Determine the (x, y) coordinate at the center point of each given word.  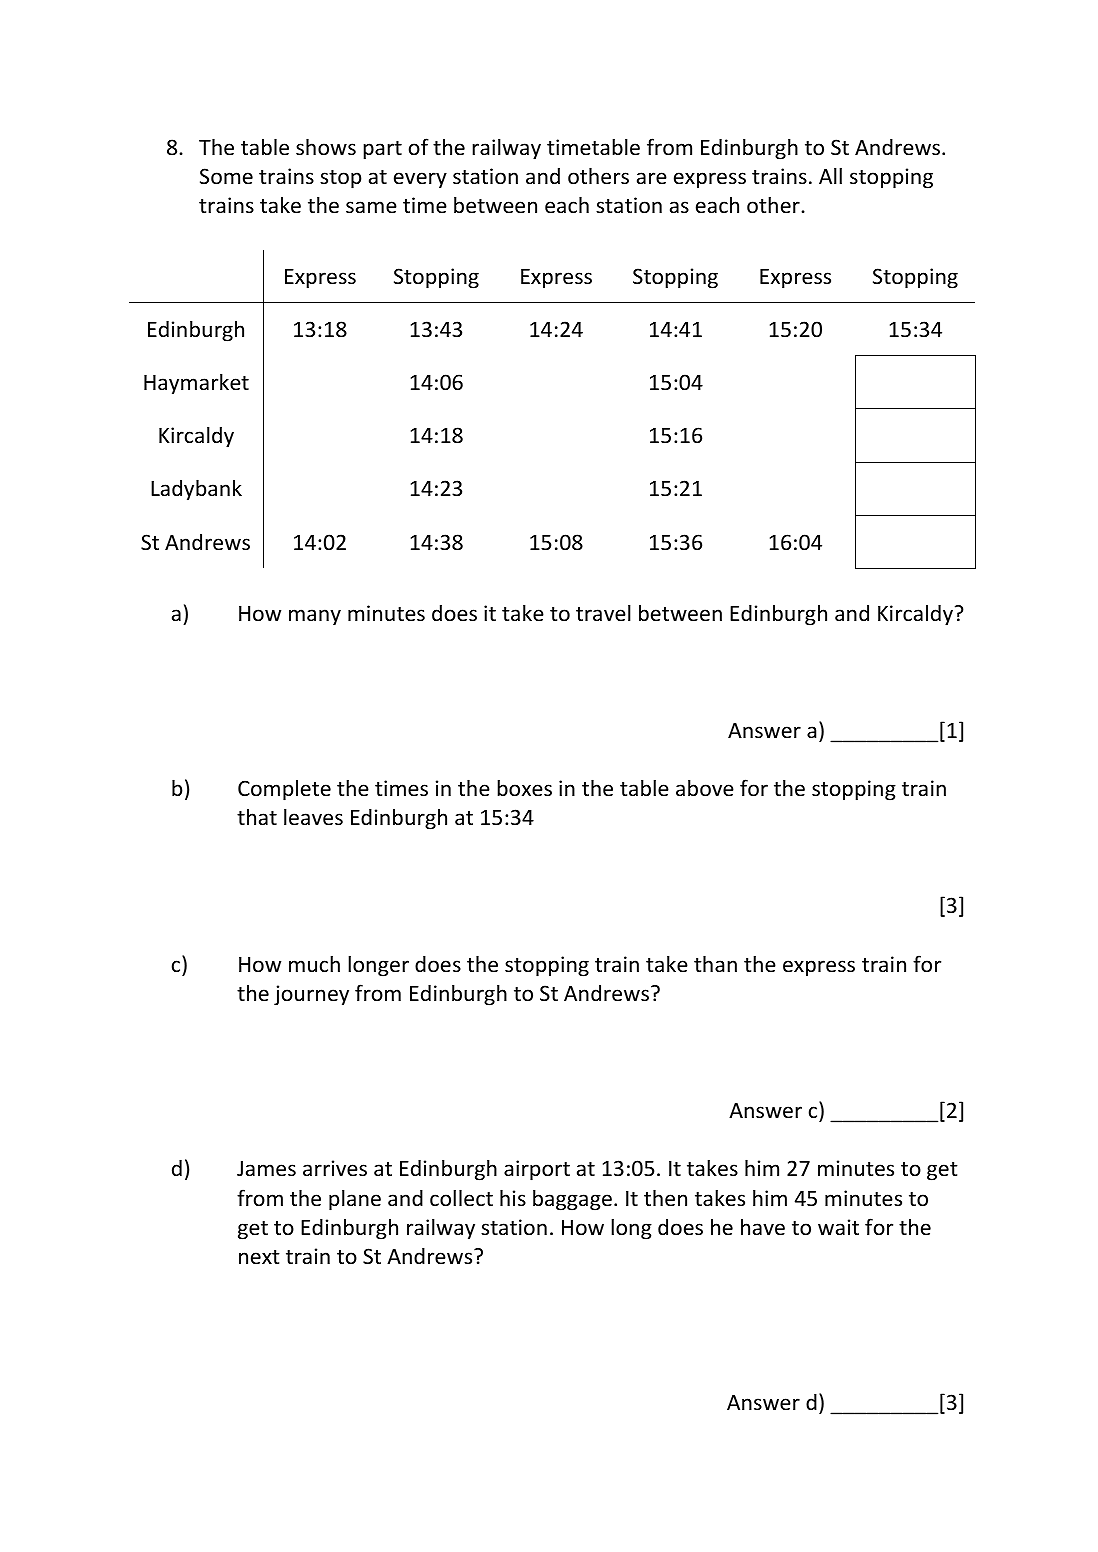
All (830, 175)
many (315, 617)
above (705, 788)
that (257, 817)
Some (226, 176)
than (715, 963)
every (420, 180)
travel (603, 613)
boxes (524, 788)
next (259, 1257)
